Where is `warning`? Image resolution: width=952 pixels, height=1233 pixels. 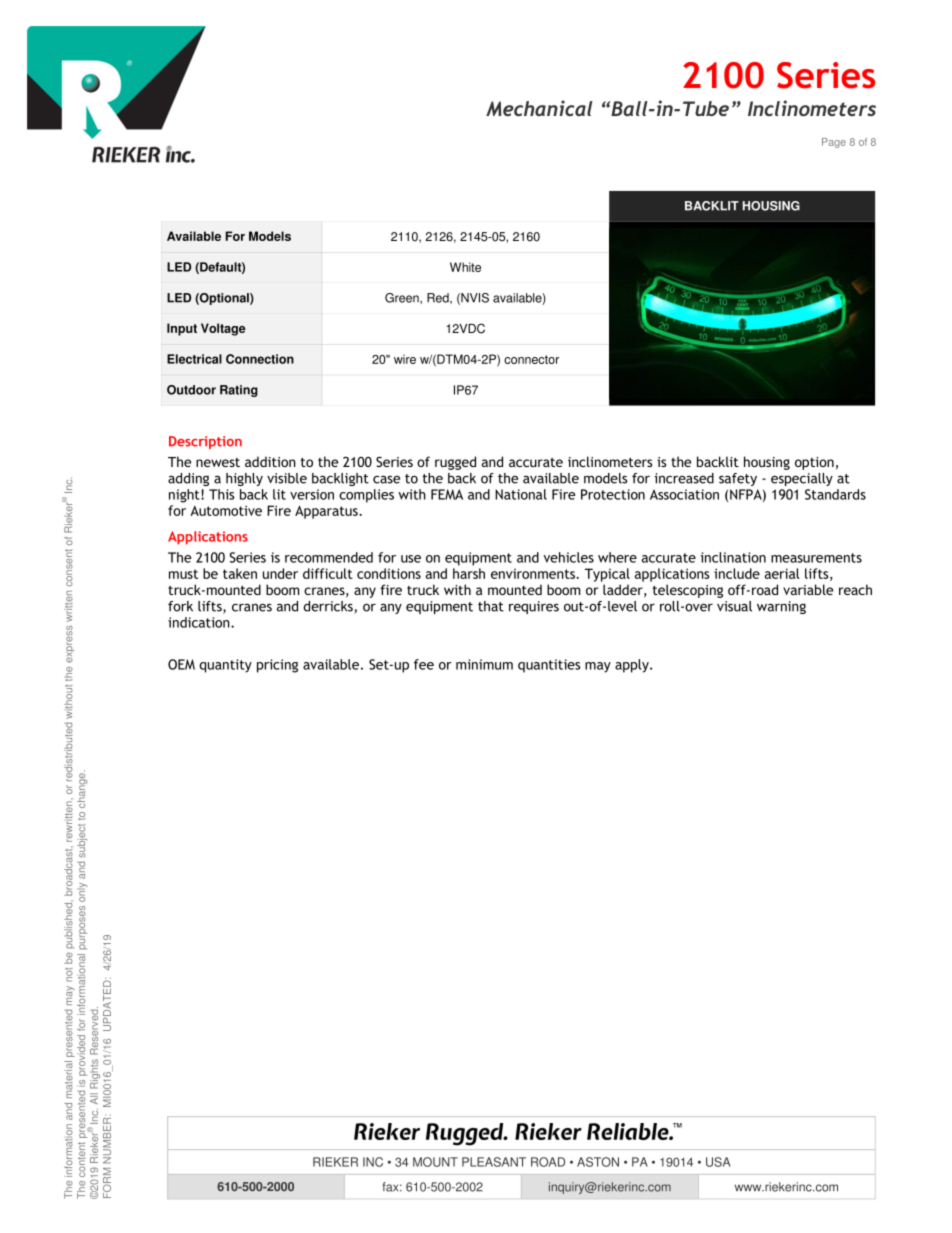
warning is located at coordinates (781, 607).
